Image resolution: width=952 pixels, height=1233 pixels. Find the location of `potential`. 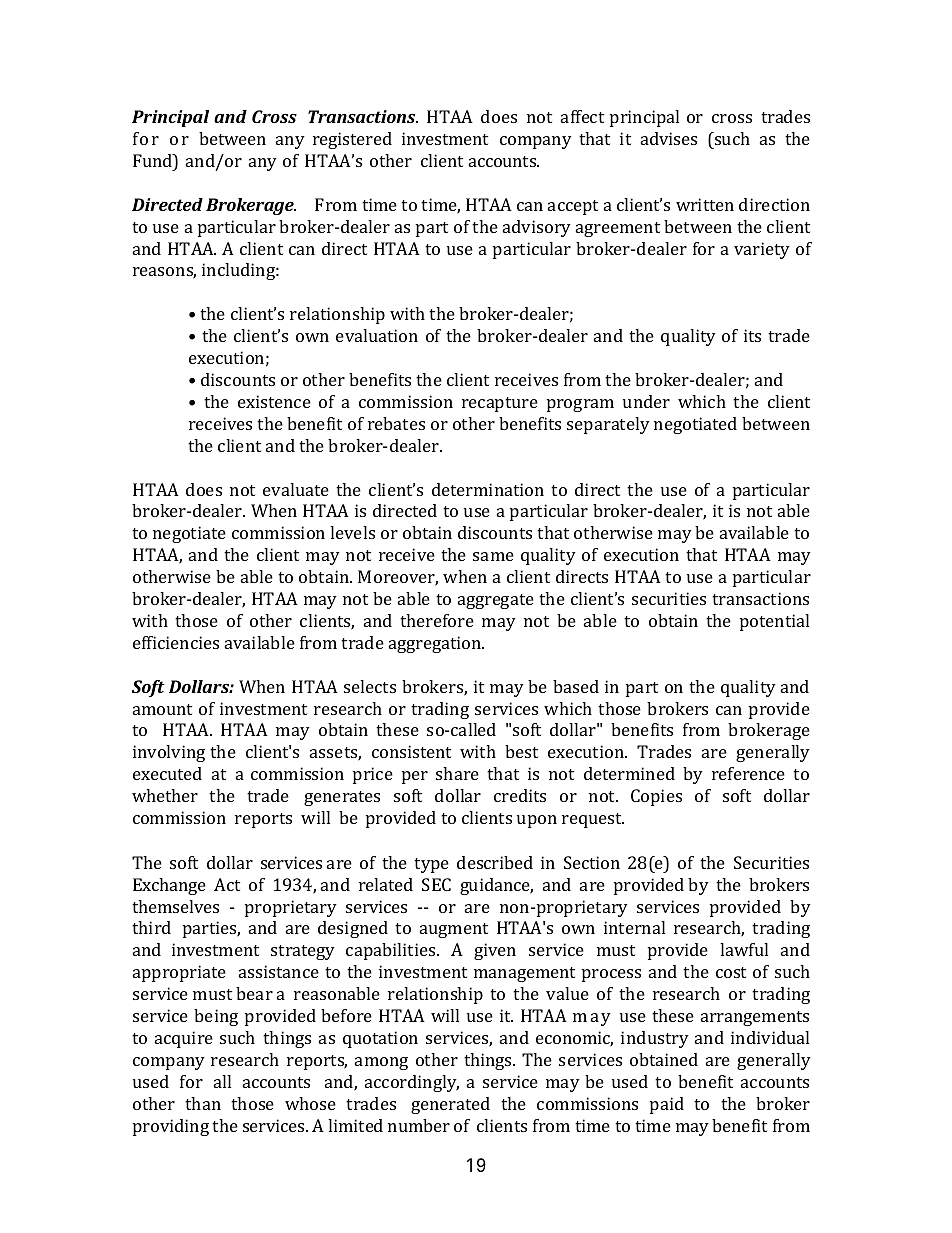

potential is located at coordinates (774, 622).
